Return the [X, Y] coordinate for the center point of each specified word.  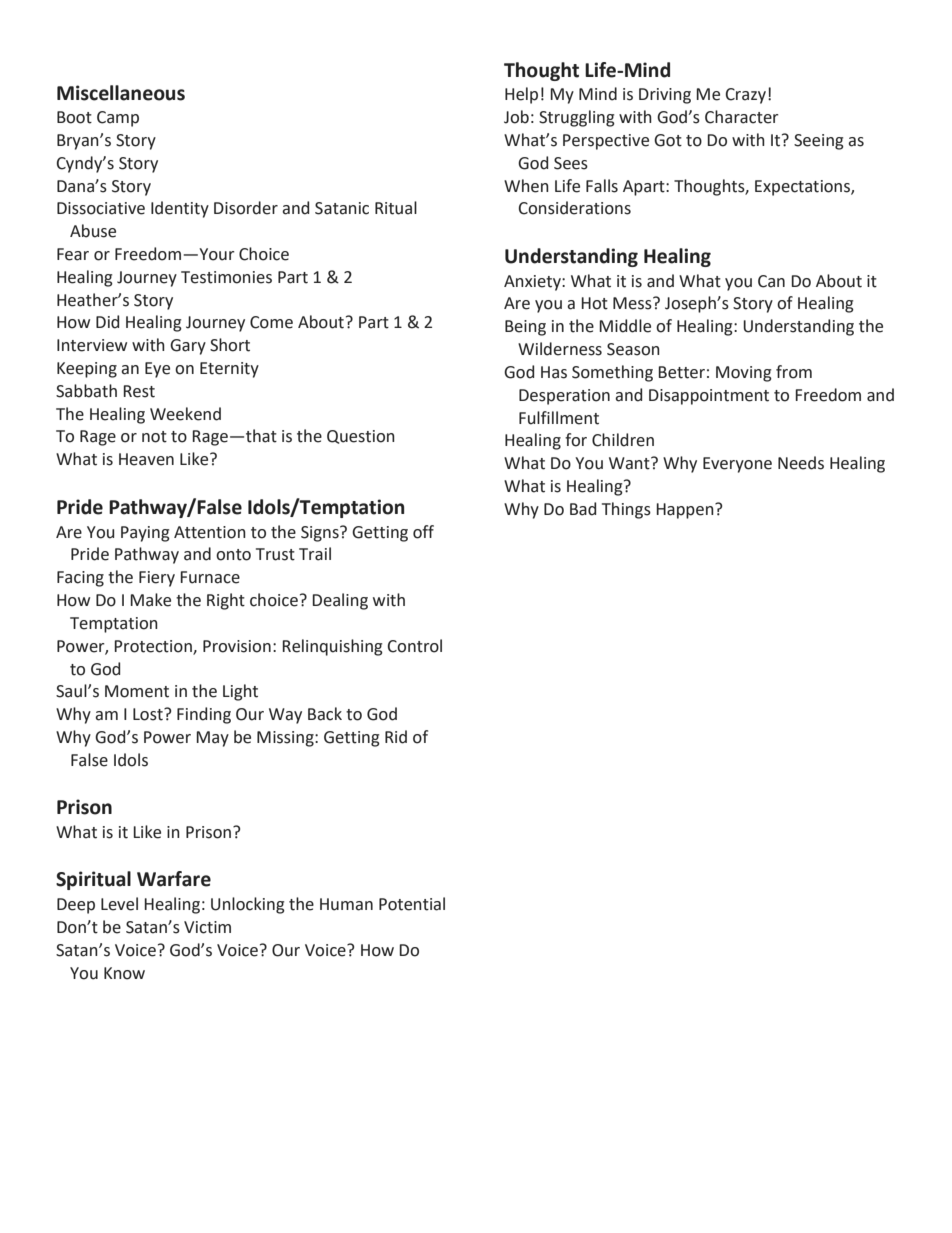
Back [325, 714]
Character [742, 117]
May [212, 739]
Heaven [146, 459]
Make [150, 600]
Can [771, 281]
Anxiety [533, 283]
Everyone [737, 465]
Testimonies [226, 277]
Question [361, 437]
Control [415, 646]
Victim [207, 927]
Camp [118, 119]
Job [516, 117]
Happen [686, 511]
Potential [412, 904]
